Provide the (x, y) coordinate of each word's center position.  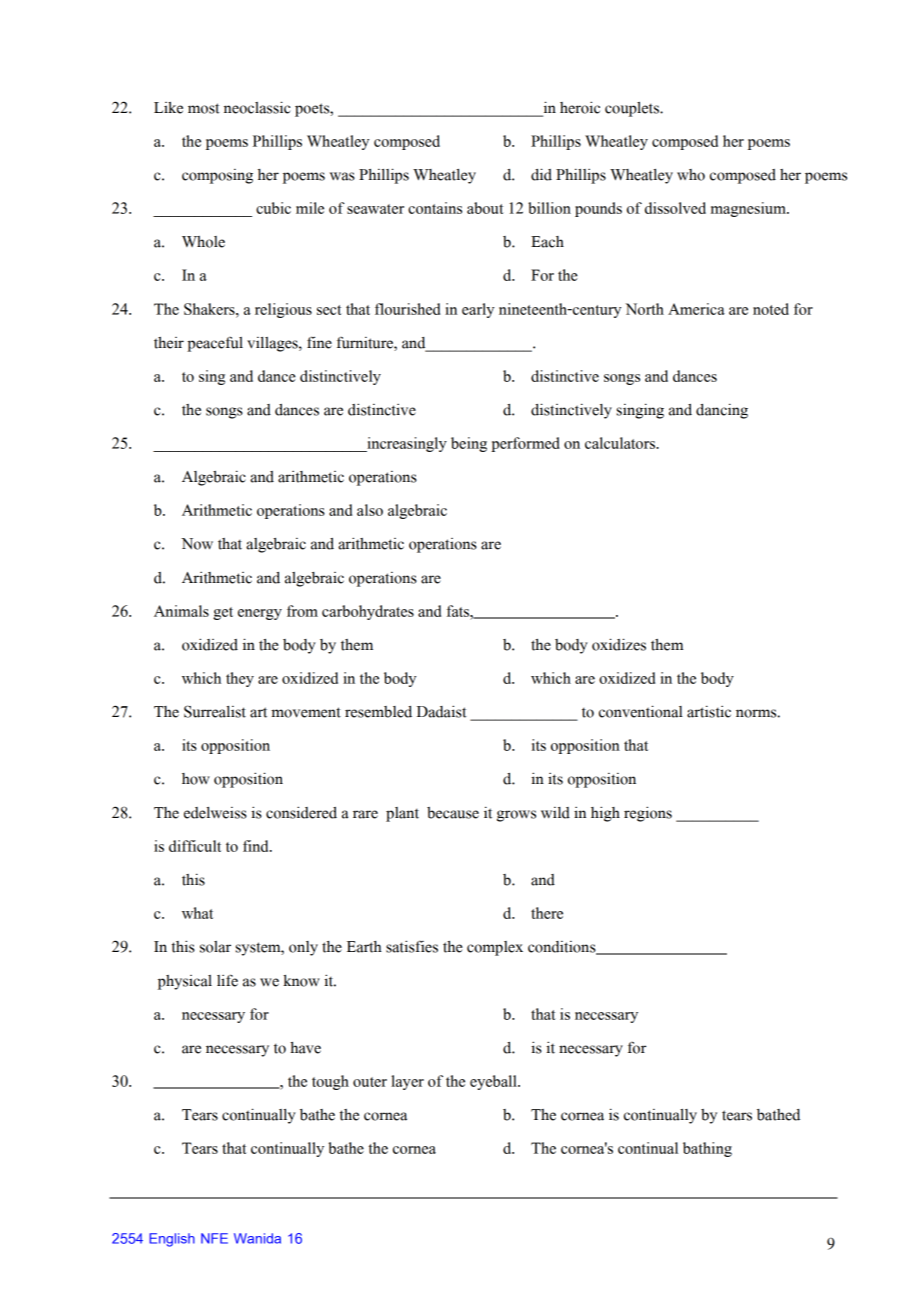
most (204, 108)
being (469, 444)
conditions (563, 948)
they (240, 679)
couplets (633, 109)
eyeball (494, 1082)
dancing (722, 411)
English (172, 1240)
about (485, 208)
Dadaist (442, 711)
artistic (709, 711)
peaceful (215, 344)
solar (215, 947)
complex (495, 948)
